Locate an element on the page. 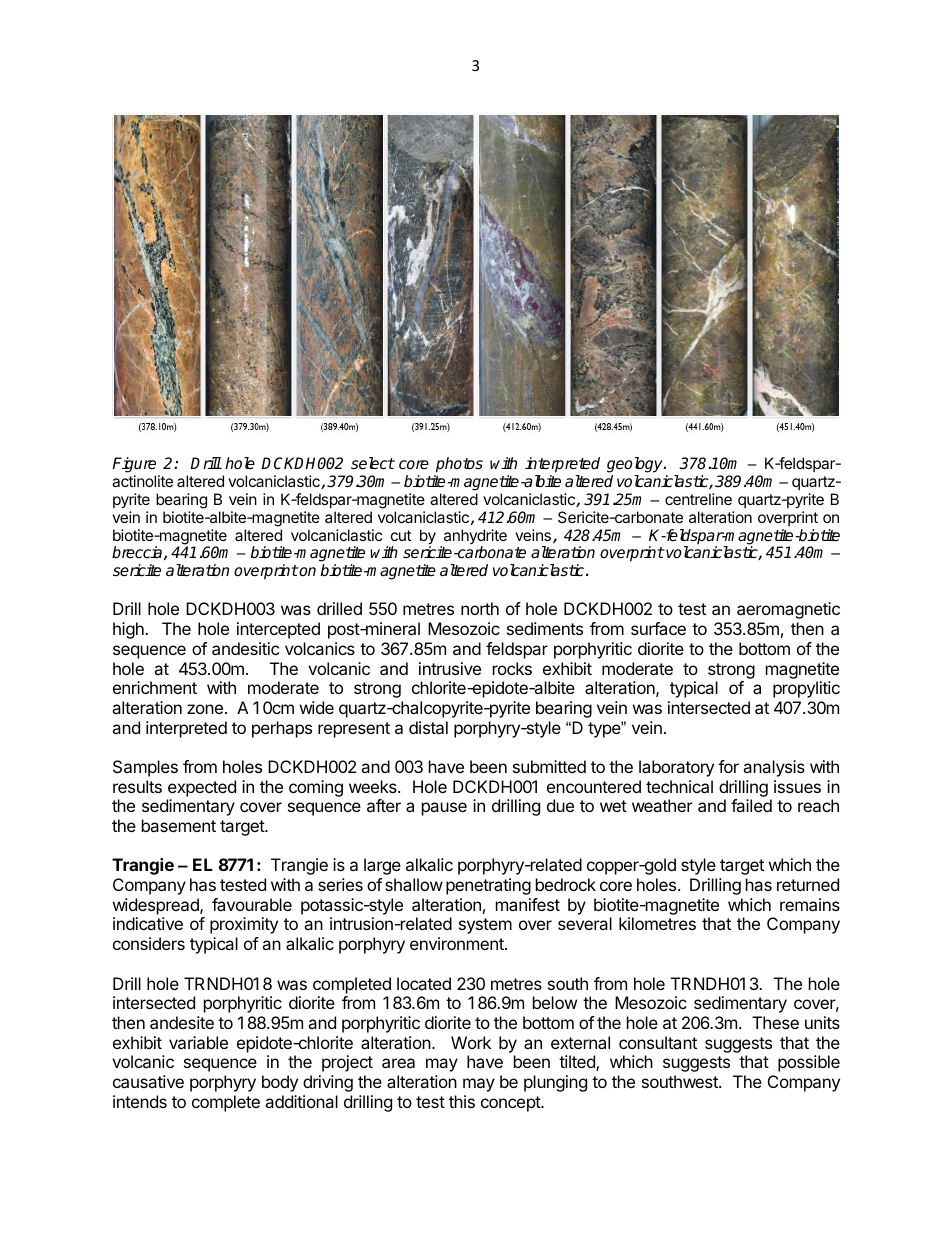 The height and width of the document is (1233, 952). photos is located at coordinates (459, 465).
